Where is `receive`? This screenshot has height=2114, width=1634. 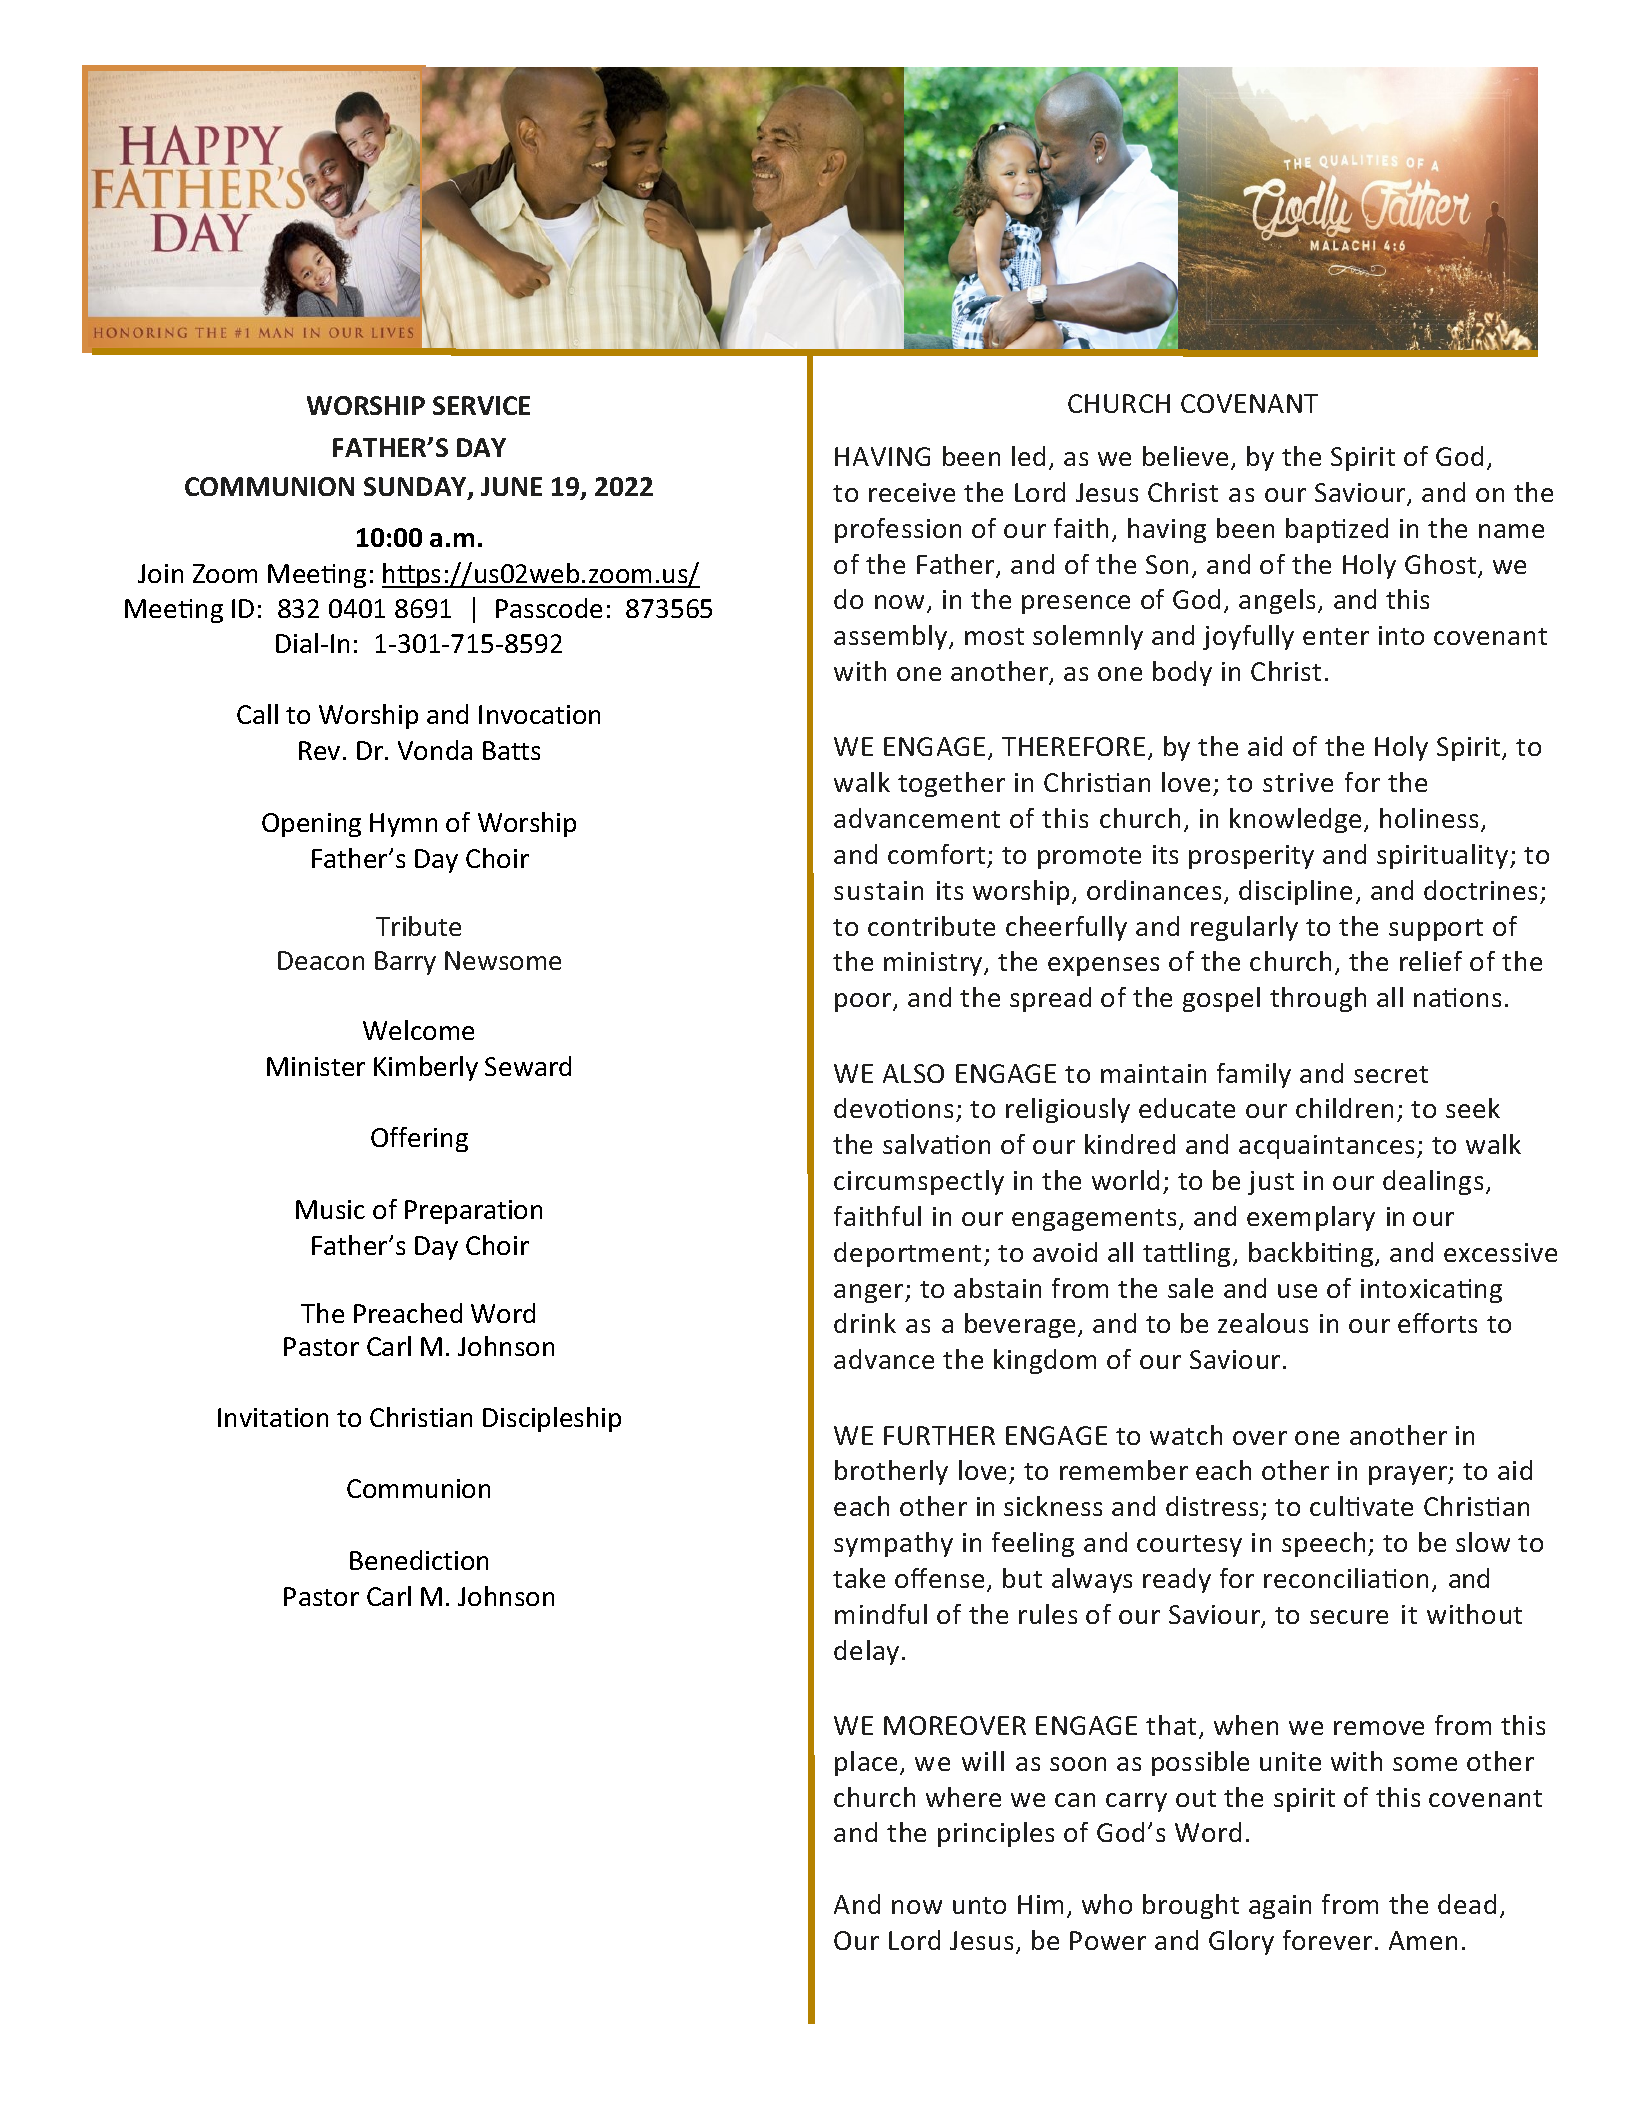
receive is located at coordinates (912, 492).
